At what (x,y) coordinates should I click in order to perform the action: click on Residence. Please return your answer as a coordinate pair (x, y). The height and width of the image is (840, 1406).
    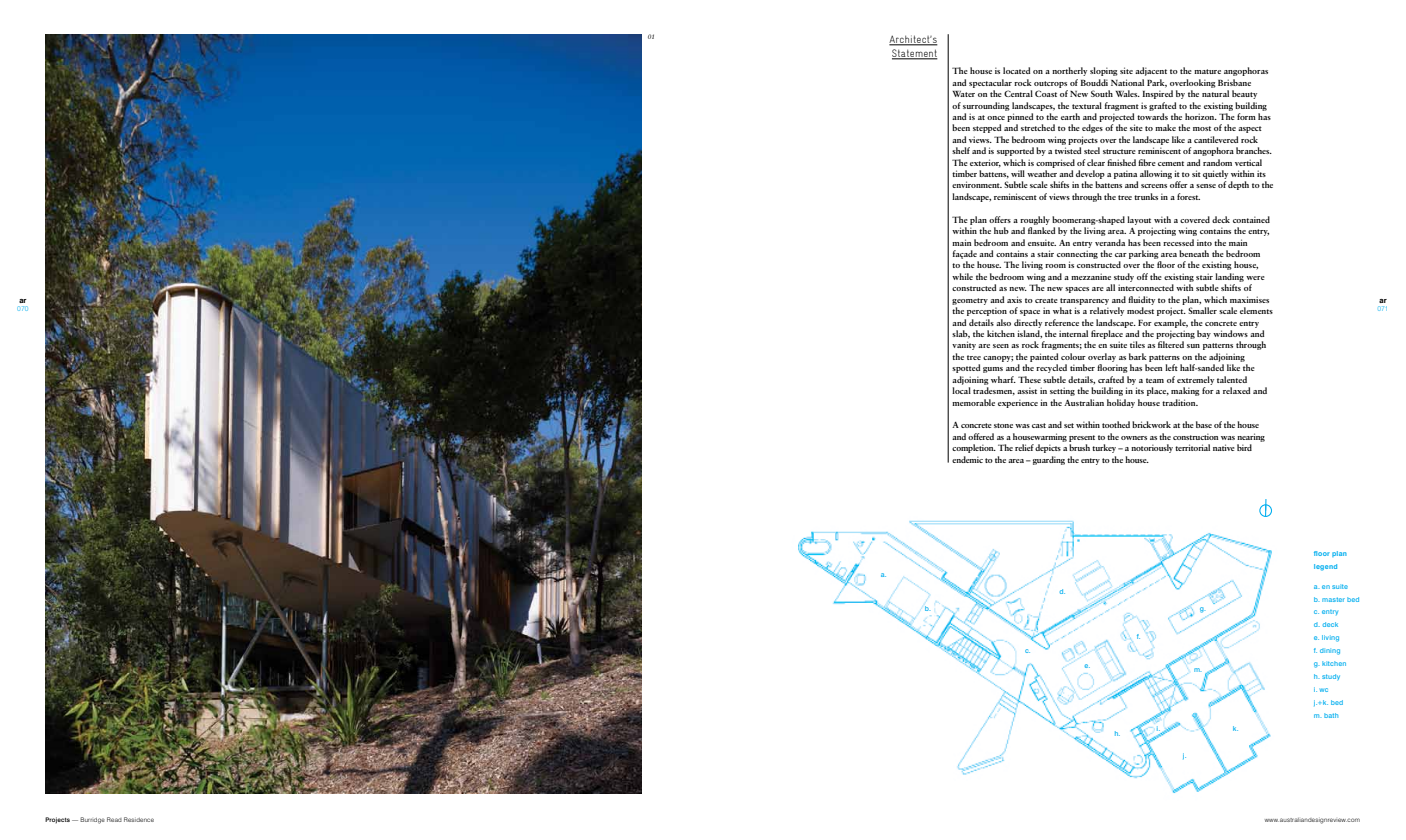
    Looking at the image, I should click on (139, 819).
